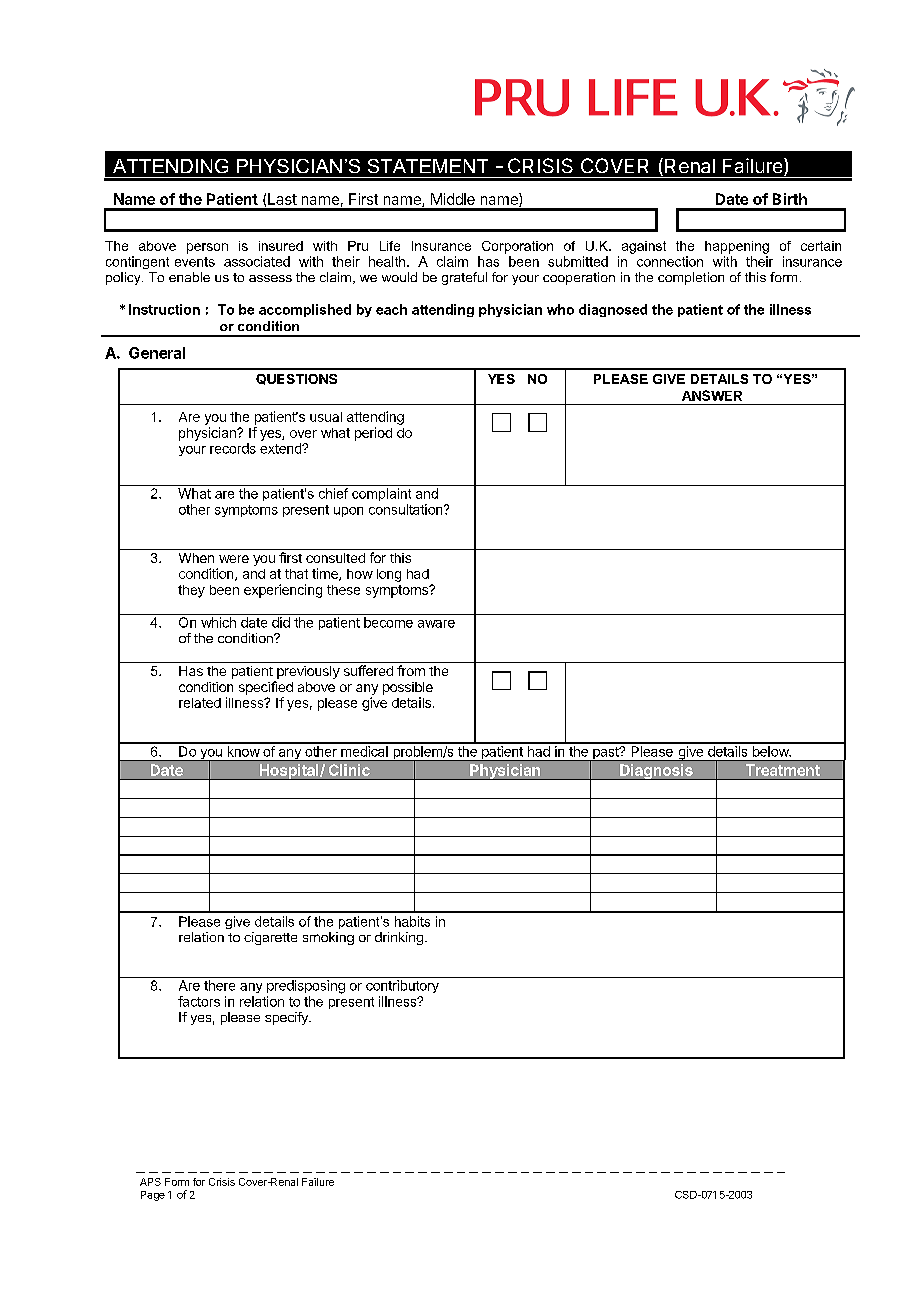 Image resolution: width=924 pixels, height=1307 pixels. What do you see at coordinates (150, 1182) in the image?
I see `APS` at bounding box center [150, 1182].
